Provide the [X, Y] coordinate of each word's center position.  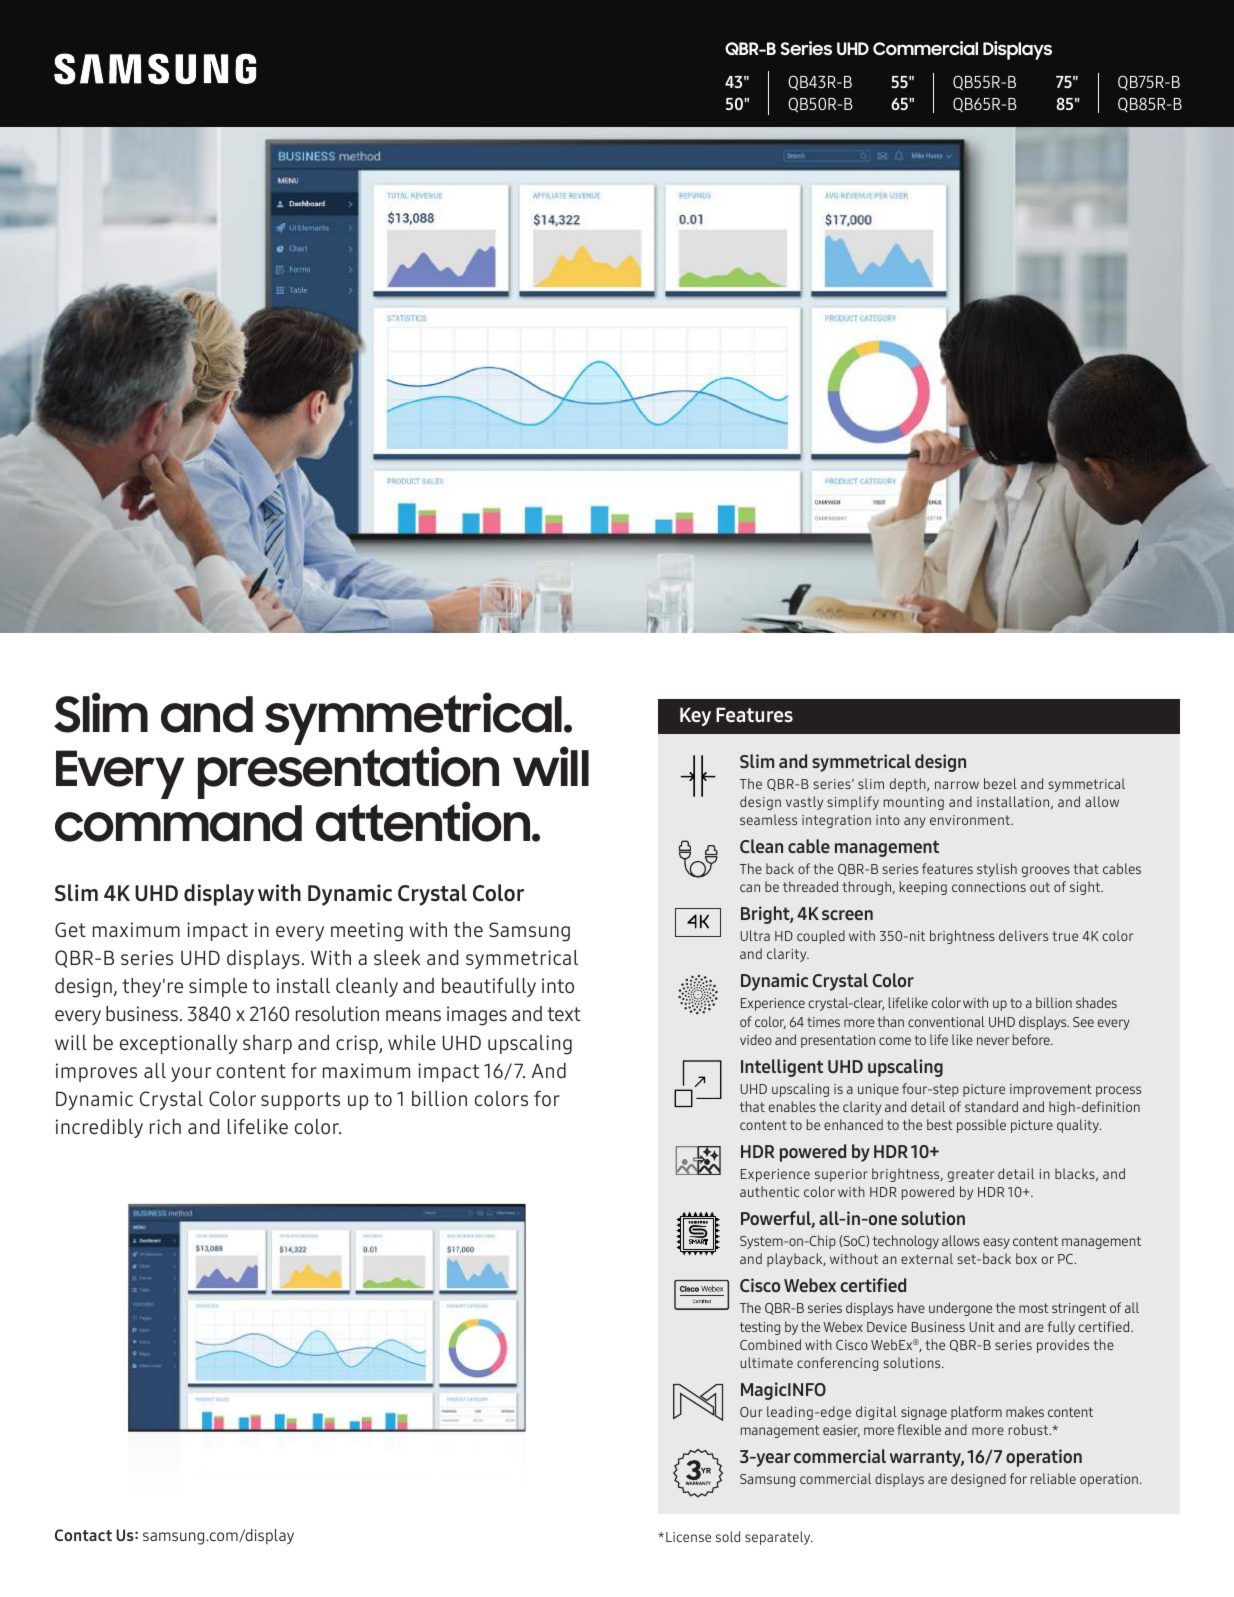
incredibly [99, 1128]
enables [792, 1106]
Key [695, 716]
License [688, 1537]
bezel [1000, 783]
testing [760, 1328]
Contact [83, 1535]
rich [165, 1126]
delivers [1023, 935]
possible [981, 1126]
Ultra [755, 935]
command [178, 823]
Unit [982, 1327]
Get [70, 929]
